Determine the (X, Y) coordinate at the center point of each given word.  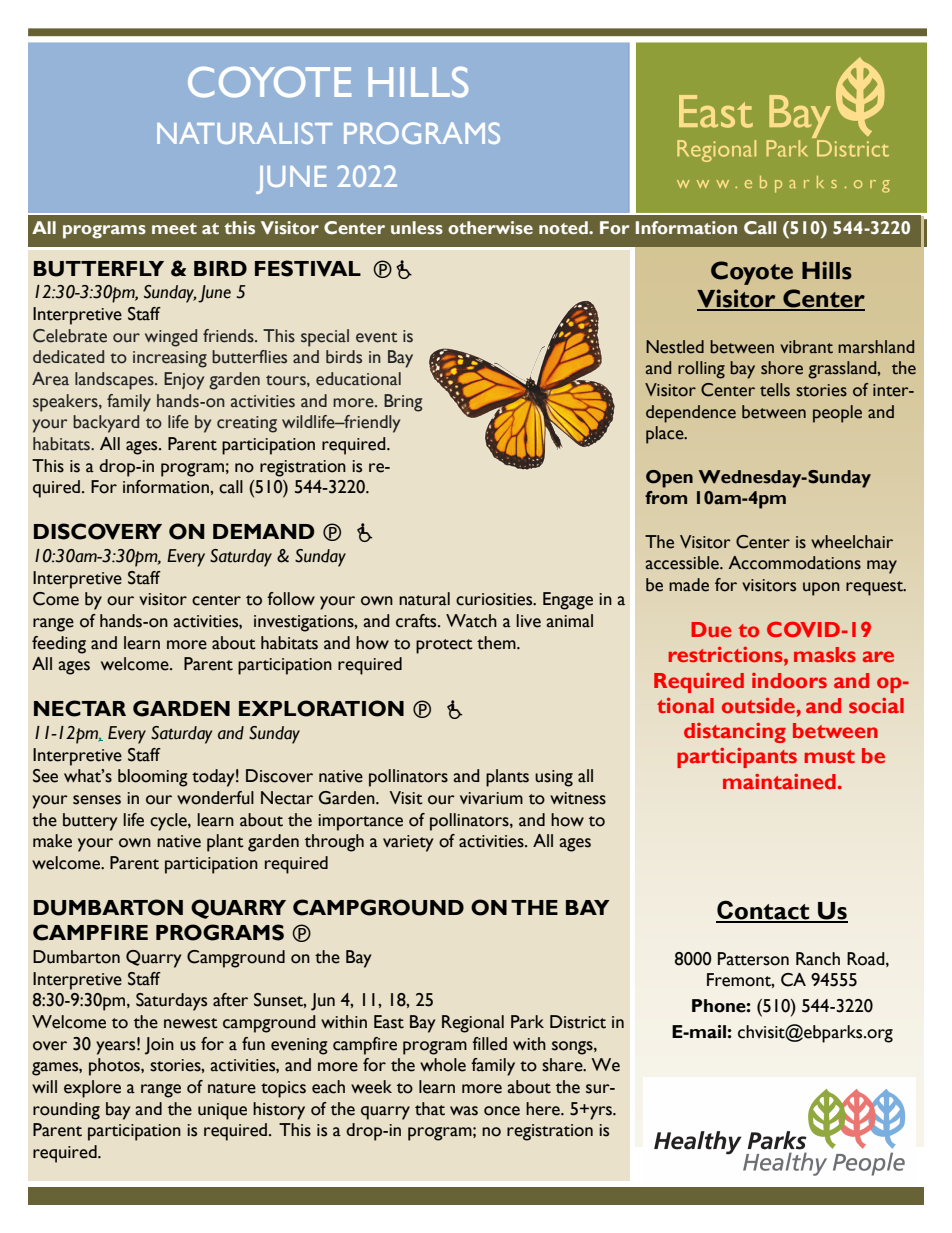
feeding (59, 645)
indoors (789, 680)
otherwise (490, 228)
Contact (764, 911)
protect (444, 646)
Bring (403, 403)
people (837, 414)
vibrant (806, 347)
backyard (106, 424)
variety (408, 843)
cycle (169, 822)
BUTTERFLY (99, 269)
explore (92, 1089)
